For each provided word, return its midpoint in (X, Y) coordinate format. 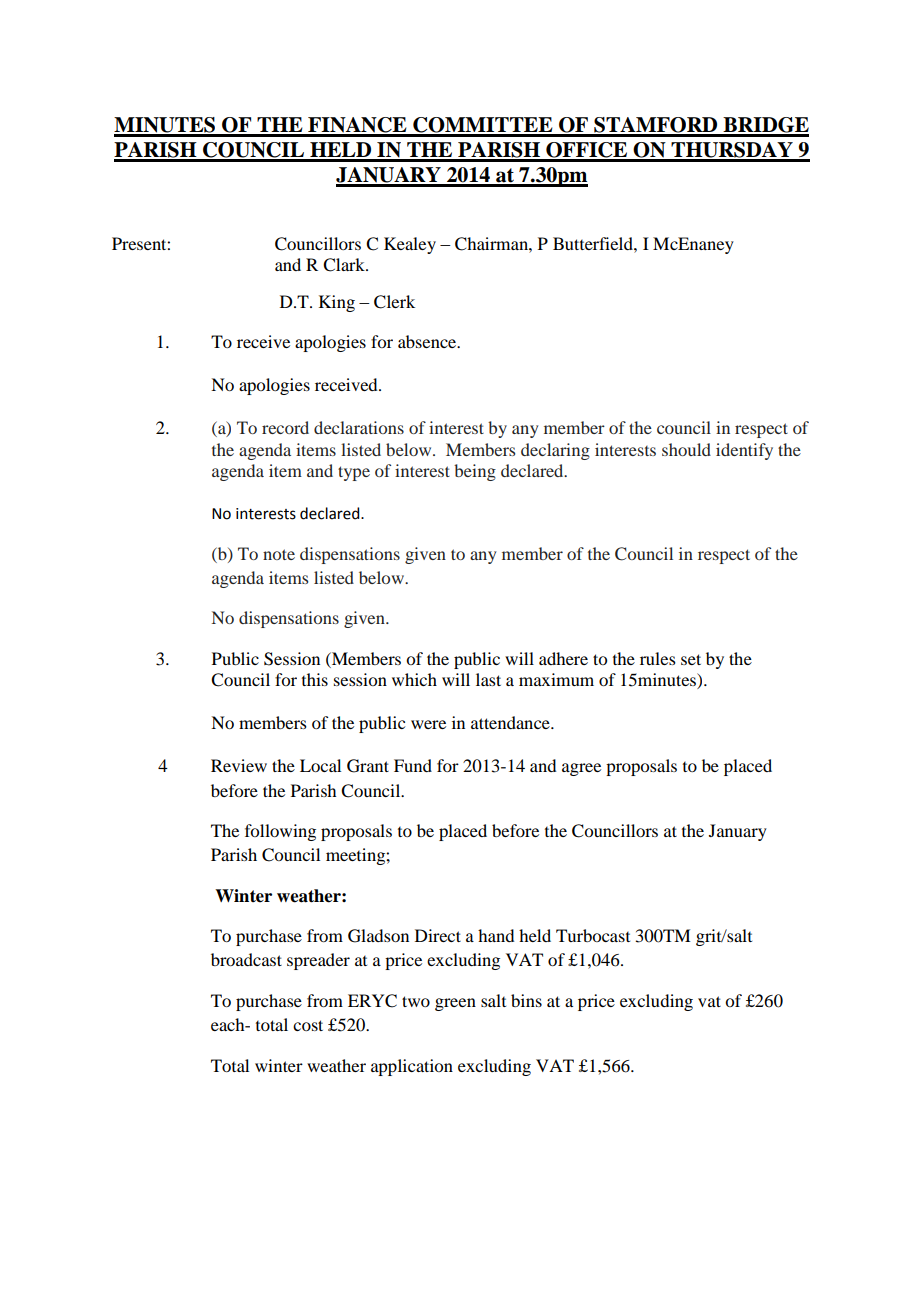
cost (308, 1025)
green (455, 1004)
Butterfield (594, 243)
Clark (345, 265)
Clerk (394, 302)
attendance (511, 722)
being (475, 472)
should (686, 449)
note (279, 554)
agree (581, 769)
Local (320, 765)
